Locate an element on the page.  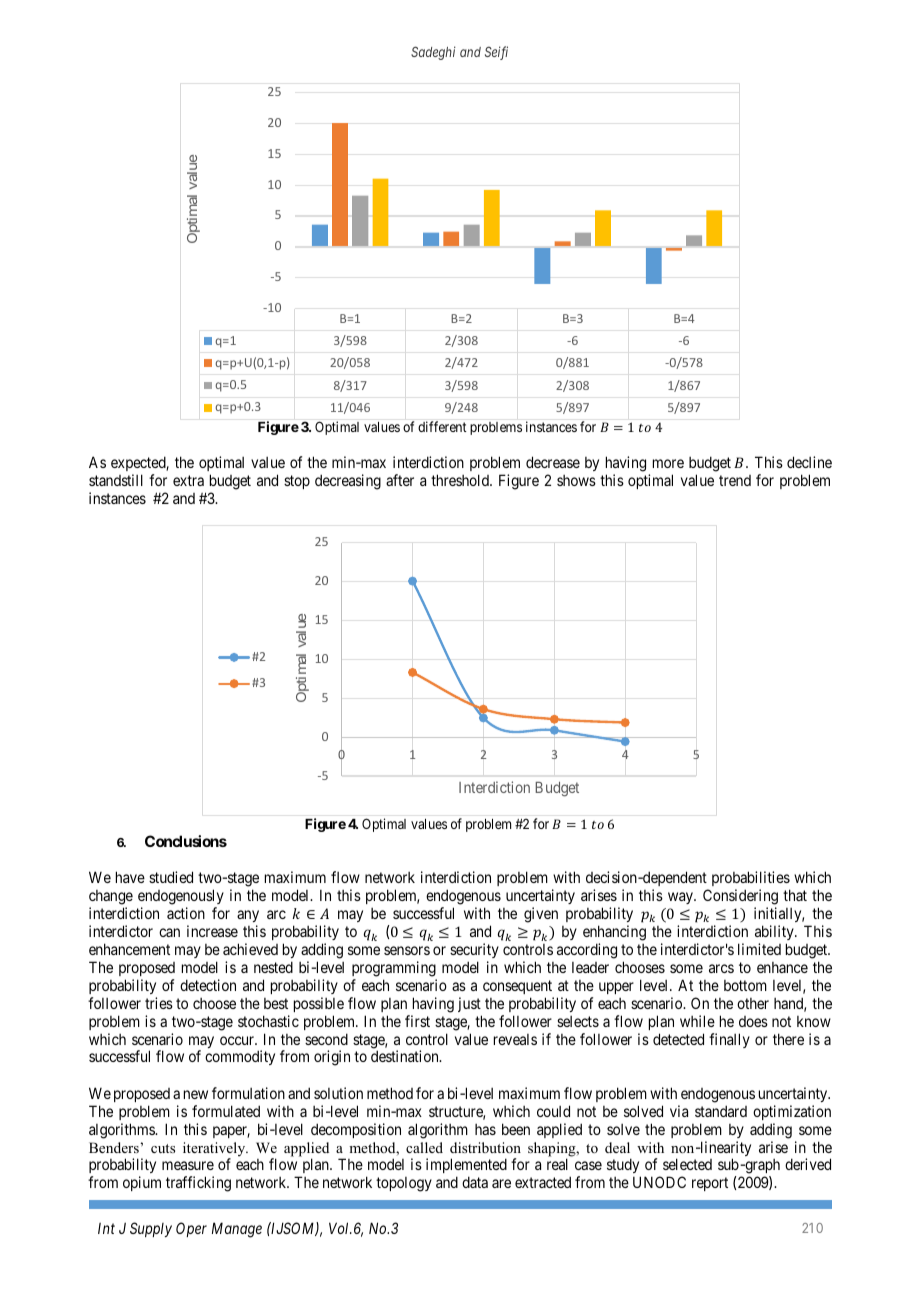
data is located at coordinates (475, 1182).
